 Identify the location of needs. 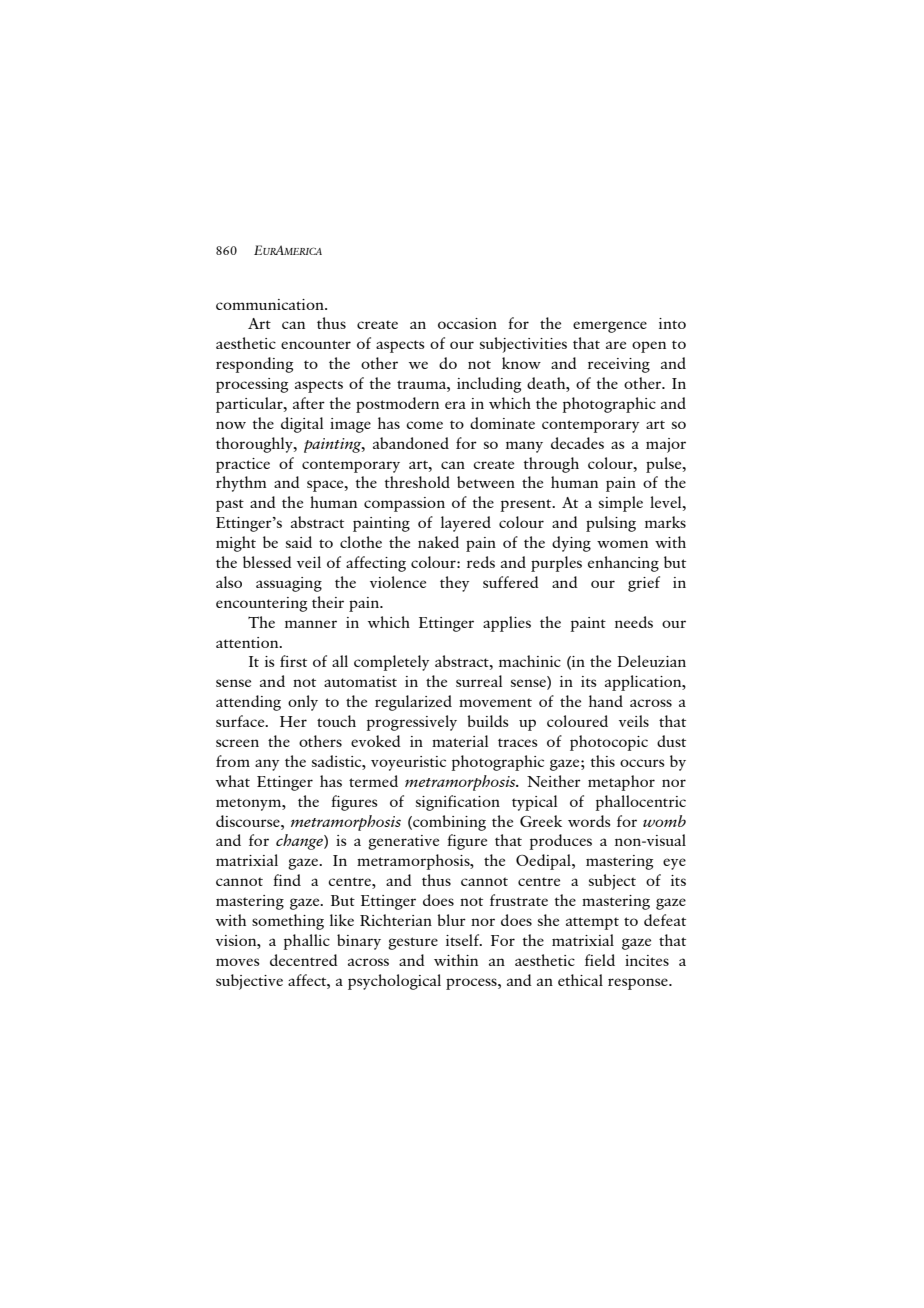
(634, 622).
